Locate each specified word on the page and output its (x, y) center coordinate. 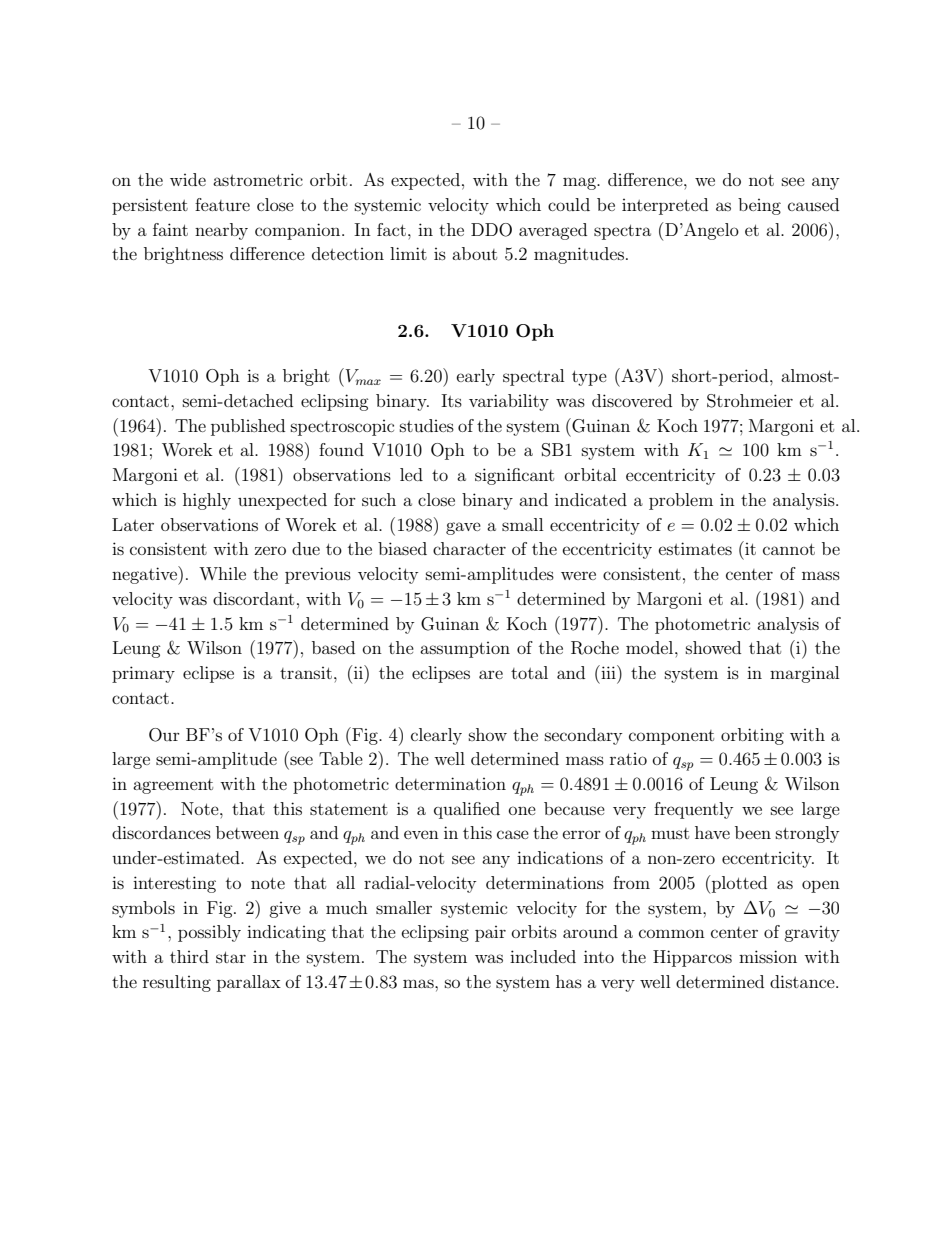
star (231, 957)
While (222, 573)
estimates (695, 548)
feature (222, 204)
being (759, 206)
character (469, 548)
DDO (491, 230)
